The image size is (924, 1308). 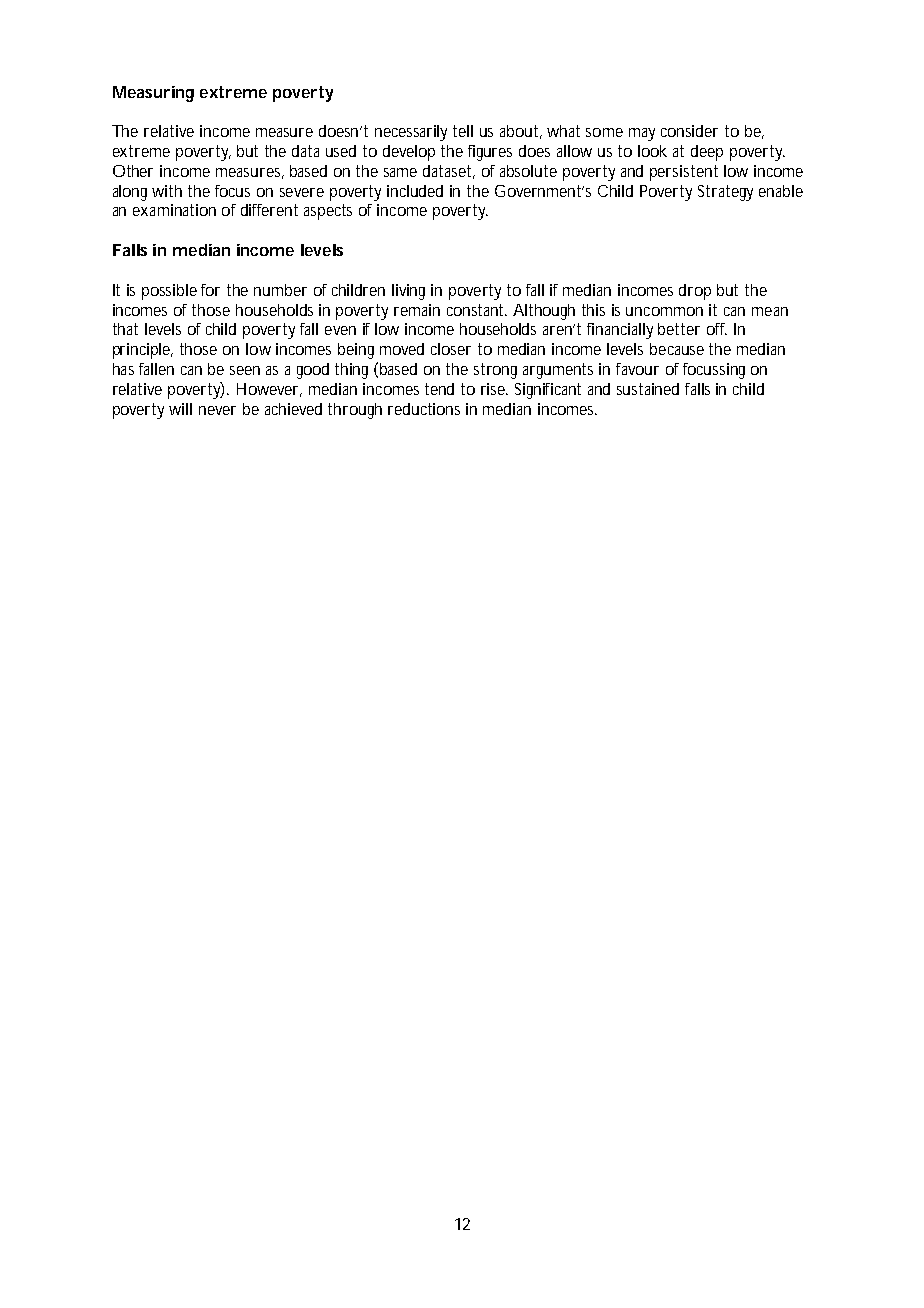 I want to click on closer, so click(x=451, y=349).
